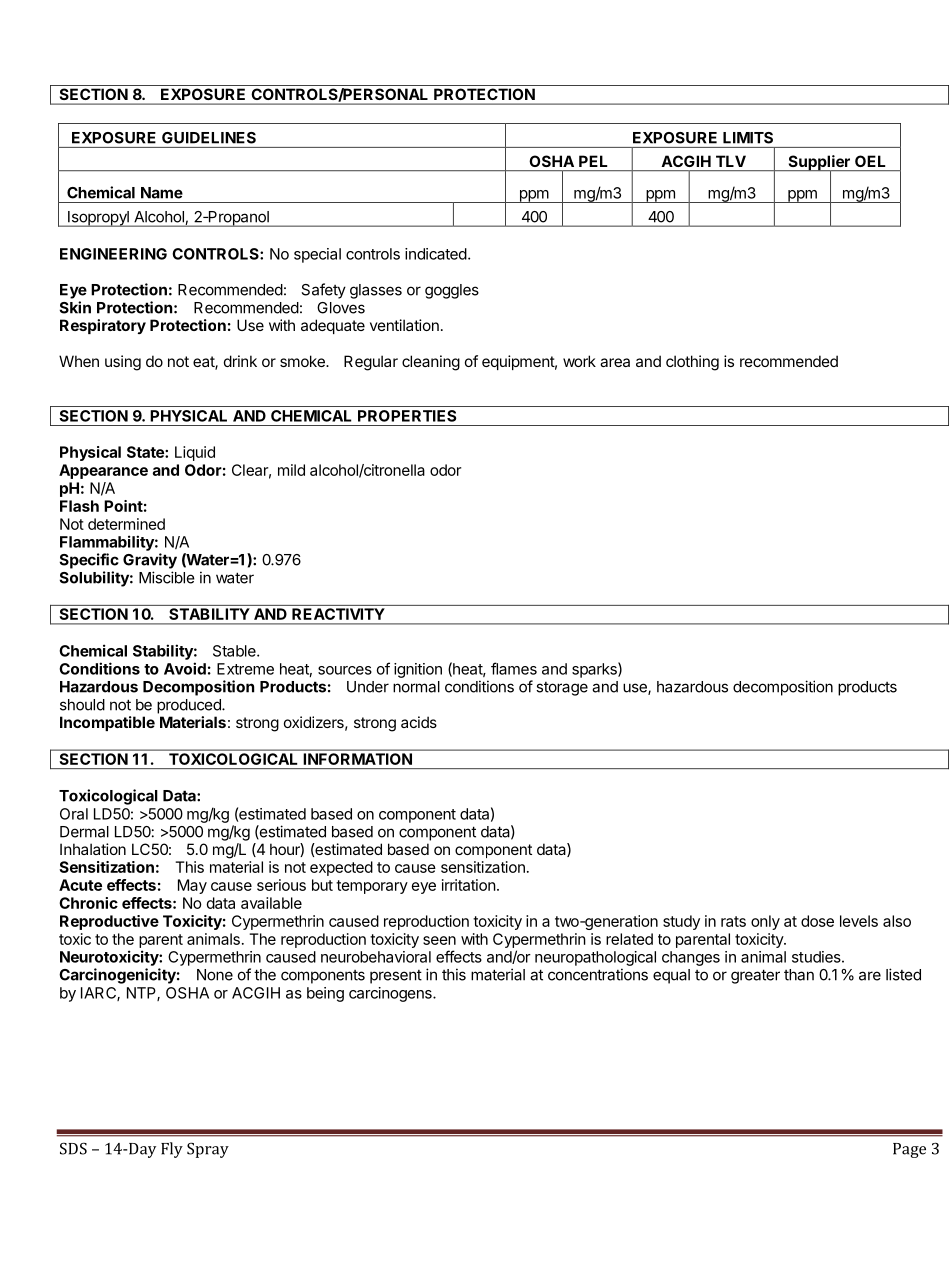 The image size is (952, 1272). What do you see at coordinates (562, 689) in the document?
I see `storage` at bounding box center [562, 689].
